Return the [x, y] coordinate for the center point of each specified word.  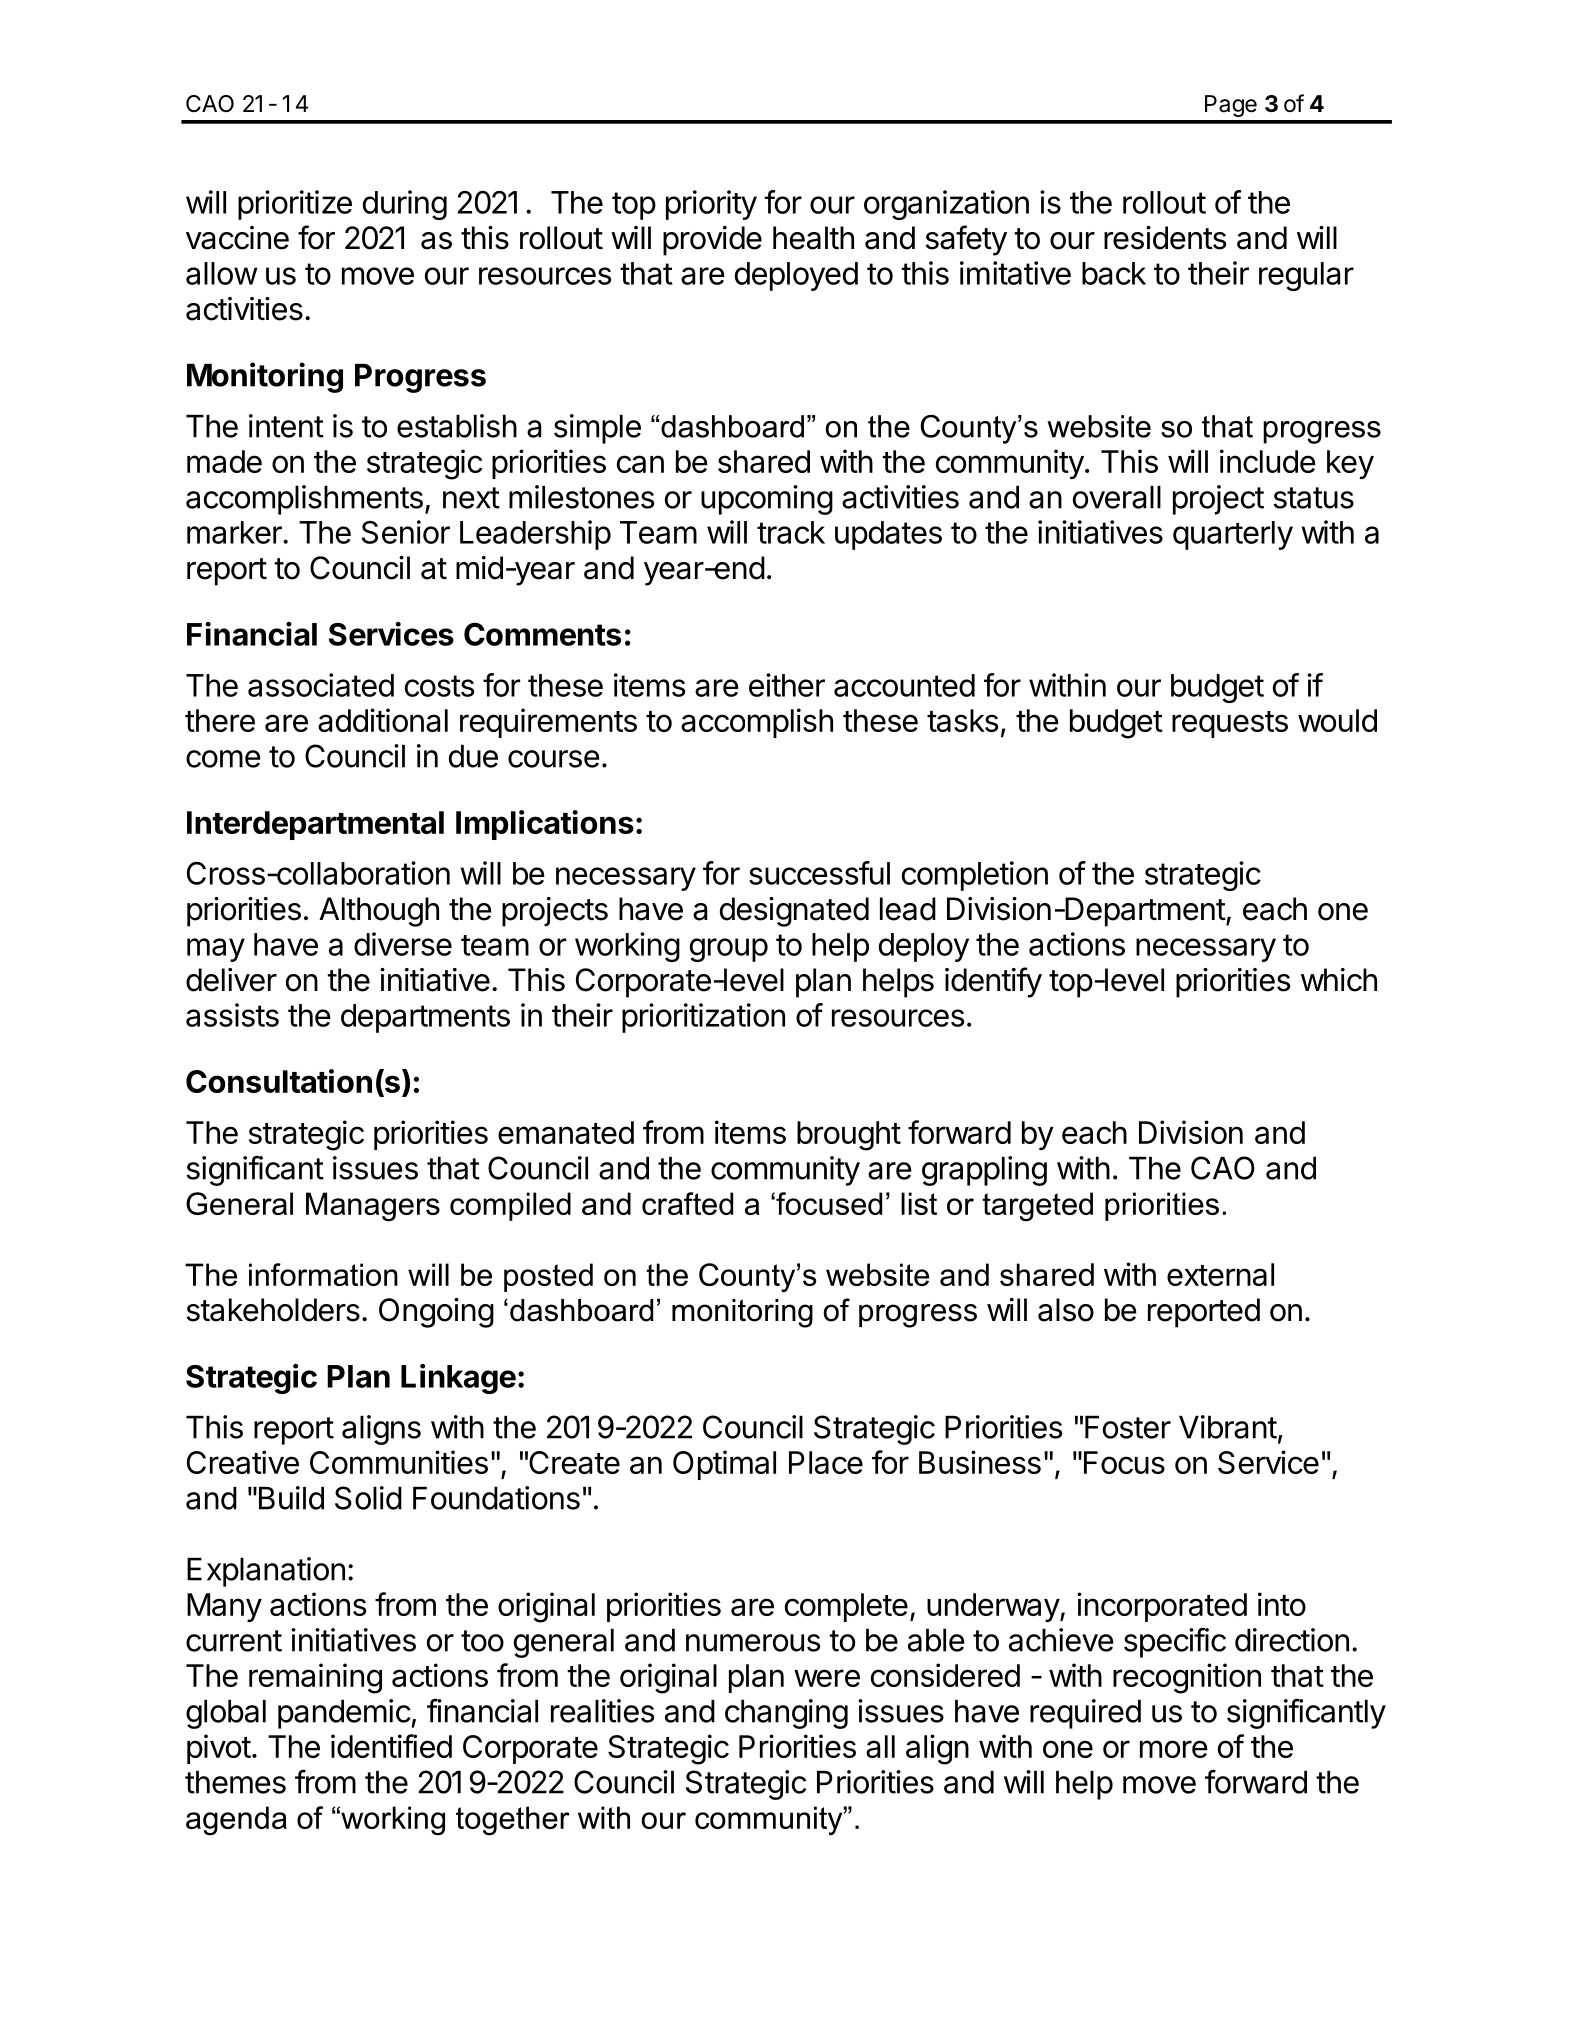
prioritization [703, 1018]
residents [1165, 238]
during [405, 205]
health [813, 238]
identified [391, 1746]
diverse [403, 944]
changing [786, 1714]
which [1339, 980]
